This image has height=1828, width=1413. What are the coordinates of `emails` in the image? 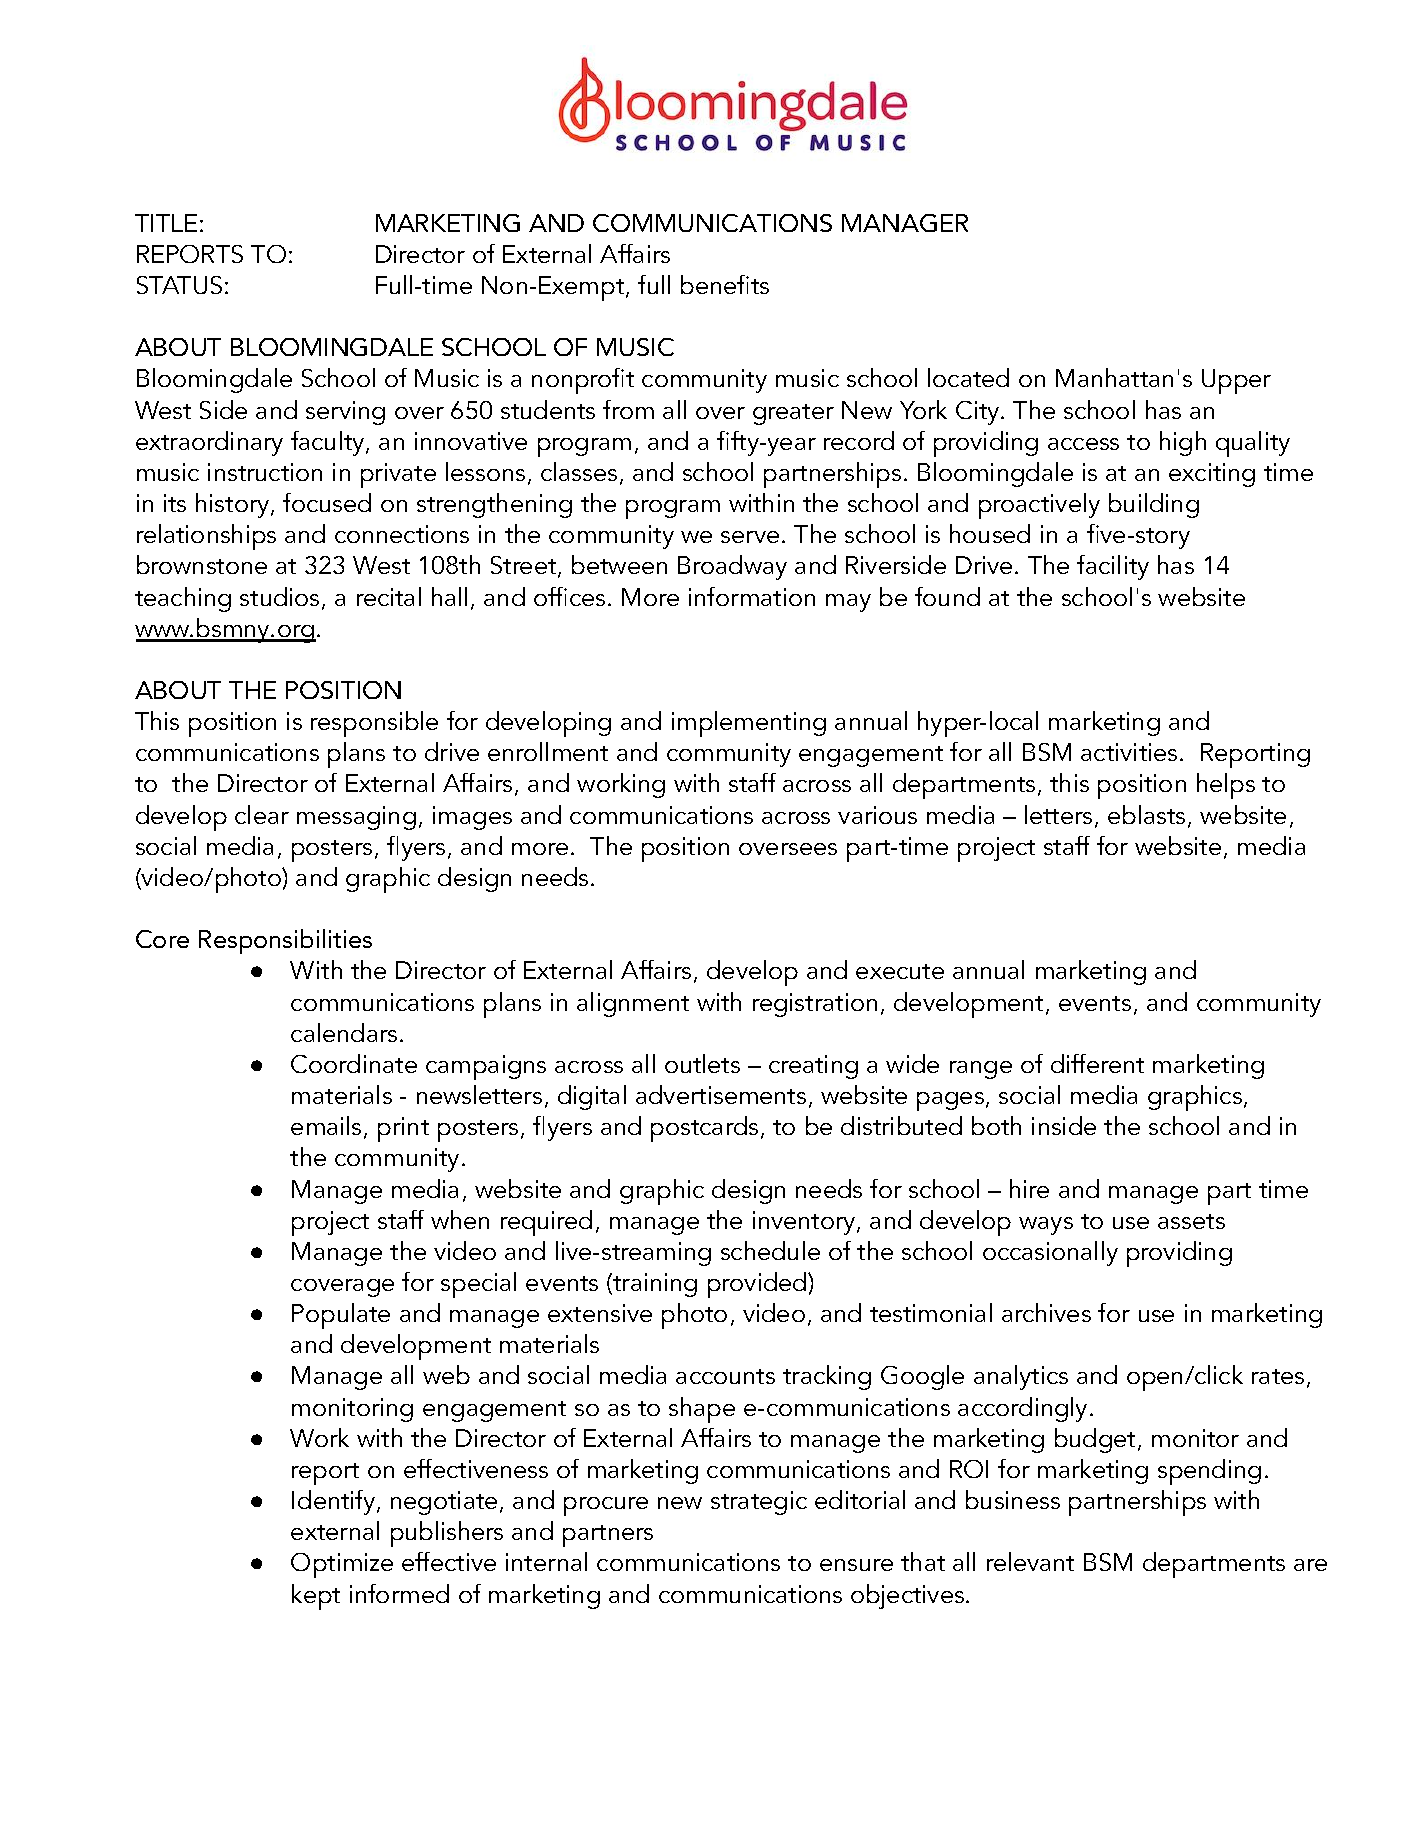 It's located at (326, 1125).
